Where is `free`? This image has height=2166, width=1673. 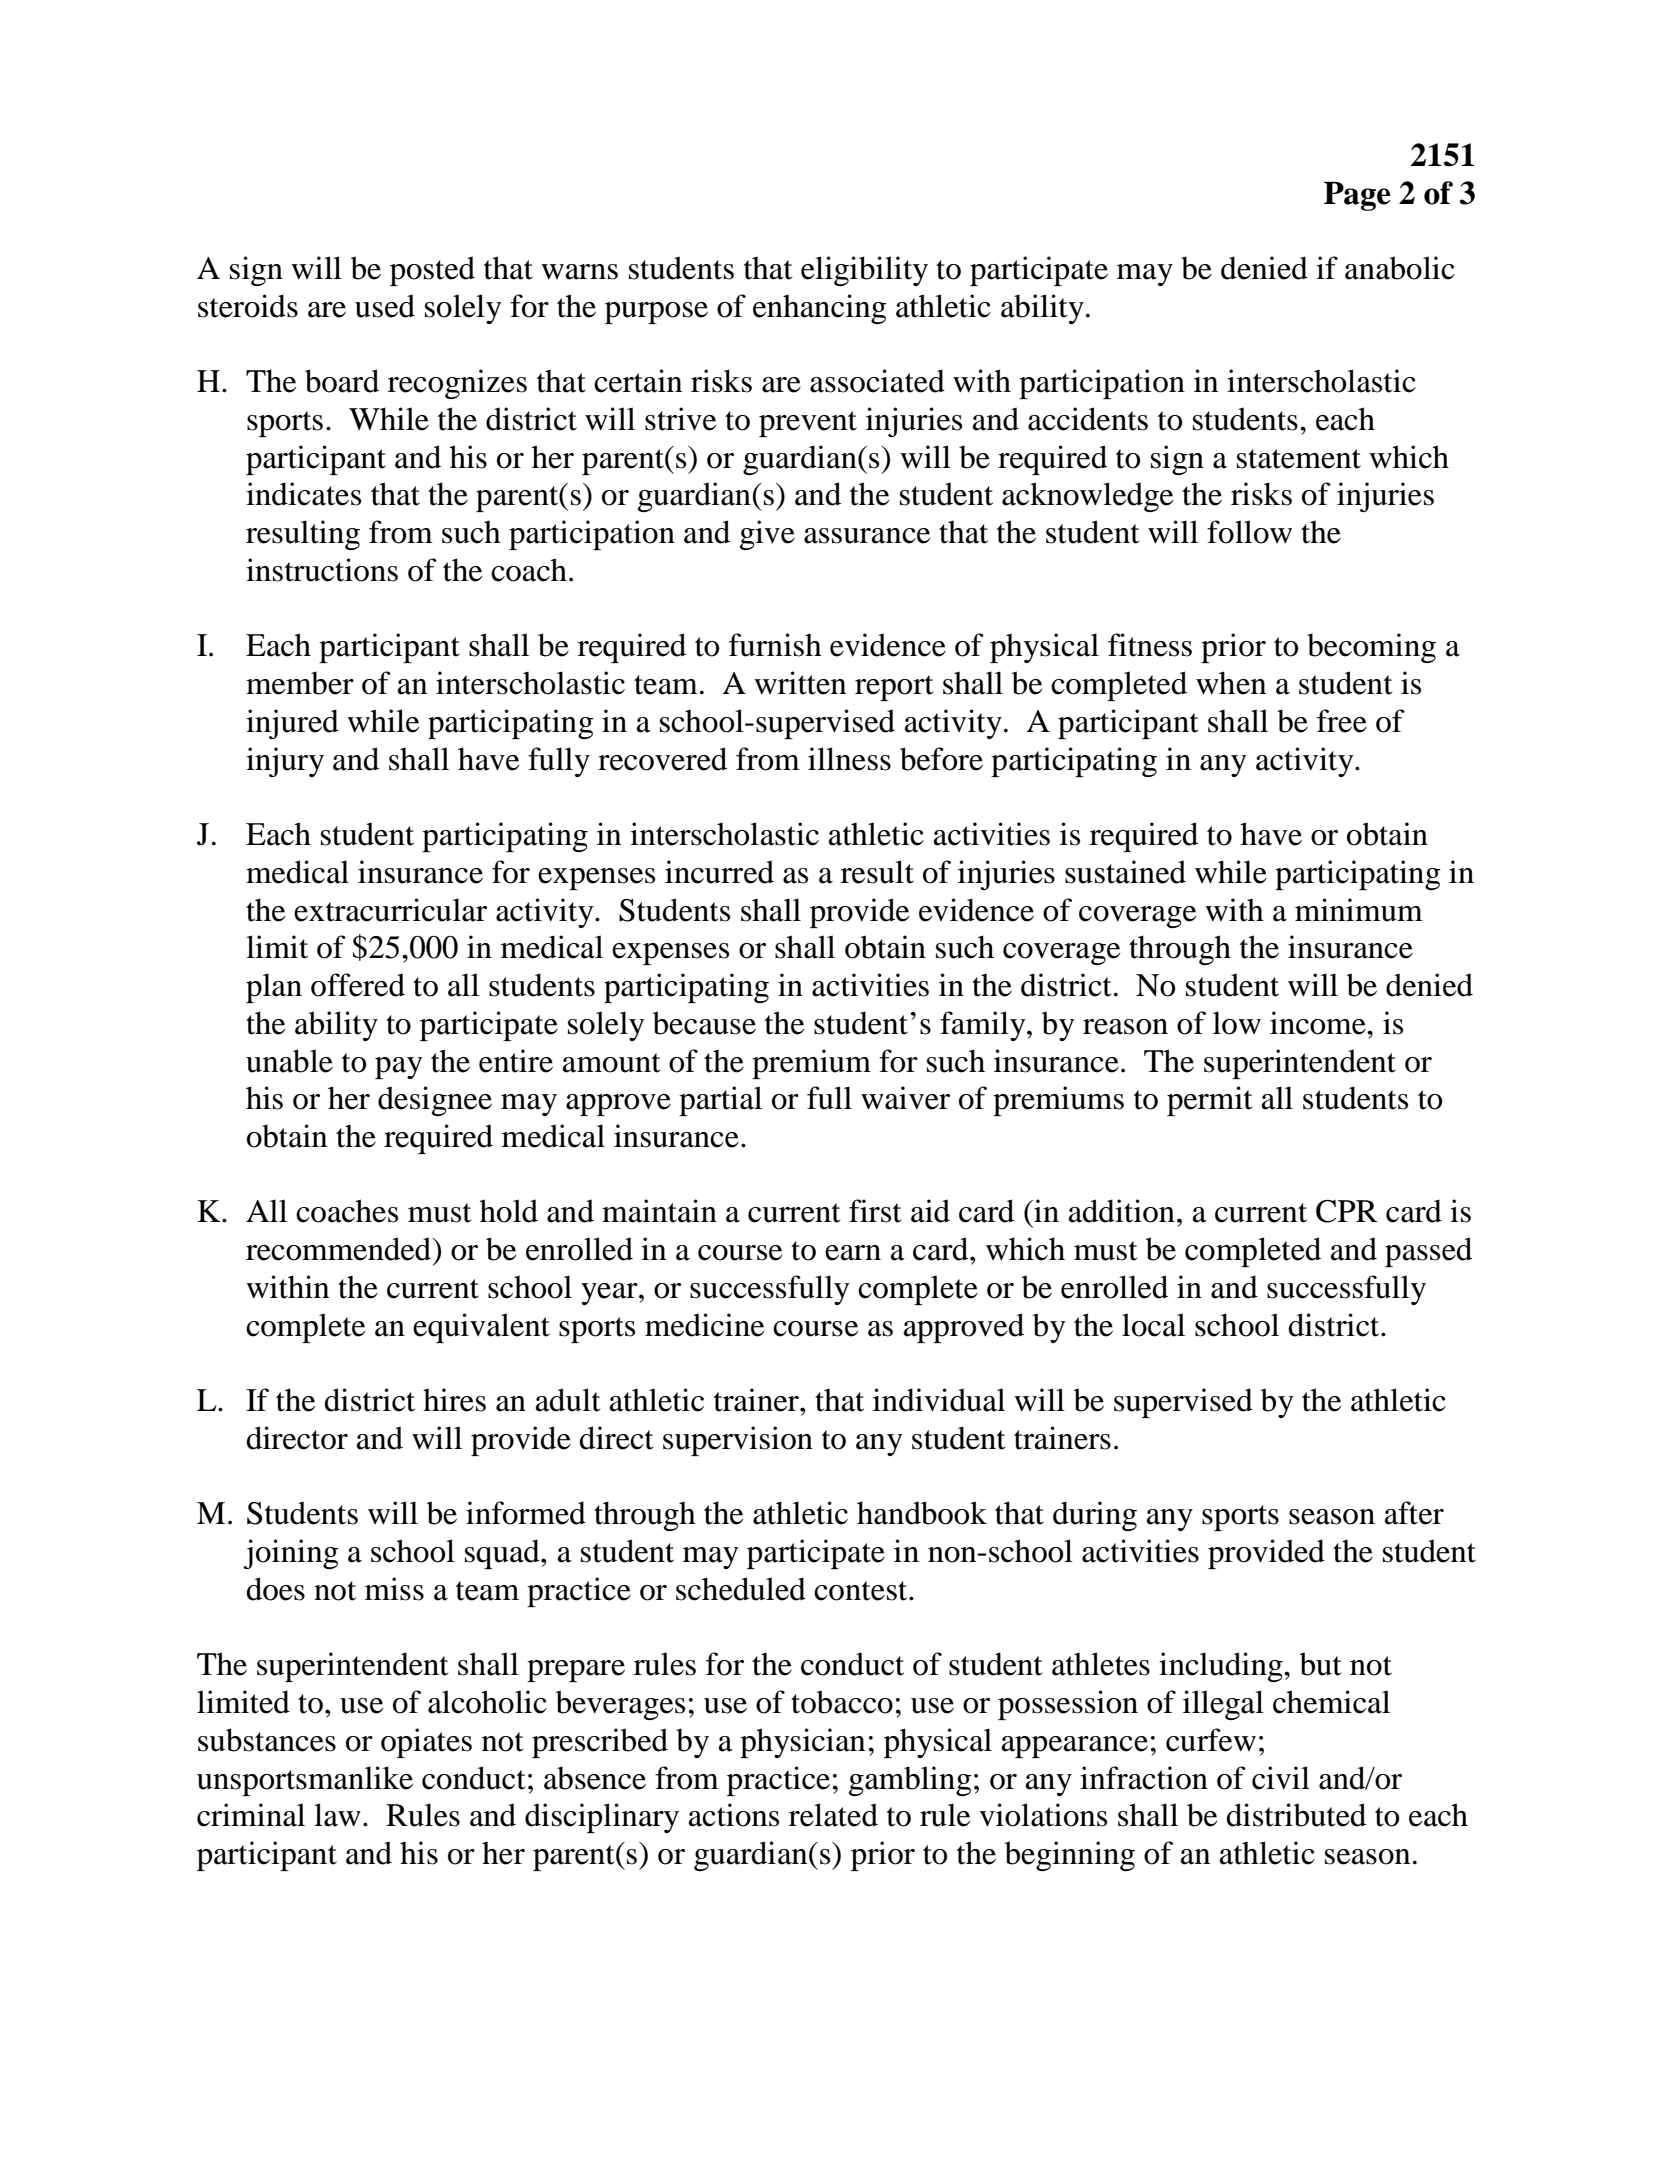
free is located at coordinates (1342, 721).
